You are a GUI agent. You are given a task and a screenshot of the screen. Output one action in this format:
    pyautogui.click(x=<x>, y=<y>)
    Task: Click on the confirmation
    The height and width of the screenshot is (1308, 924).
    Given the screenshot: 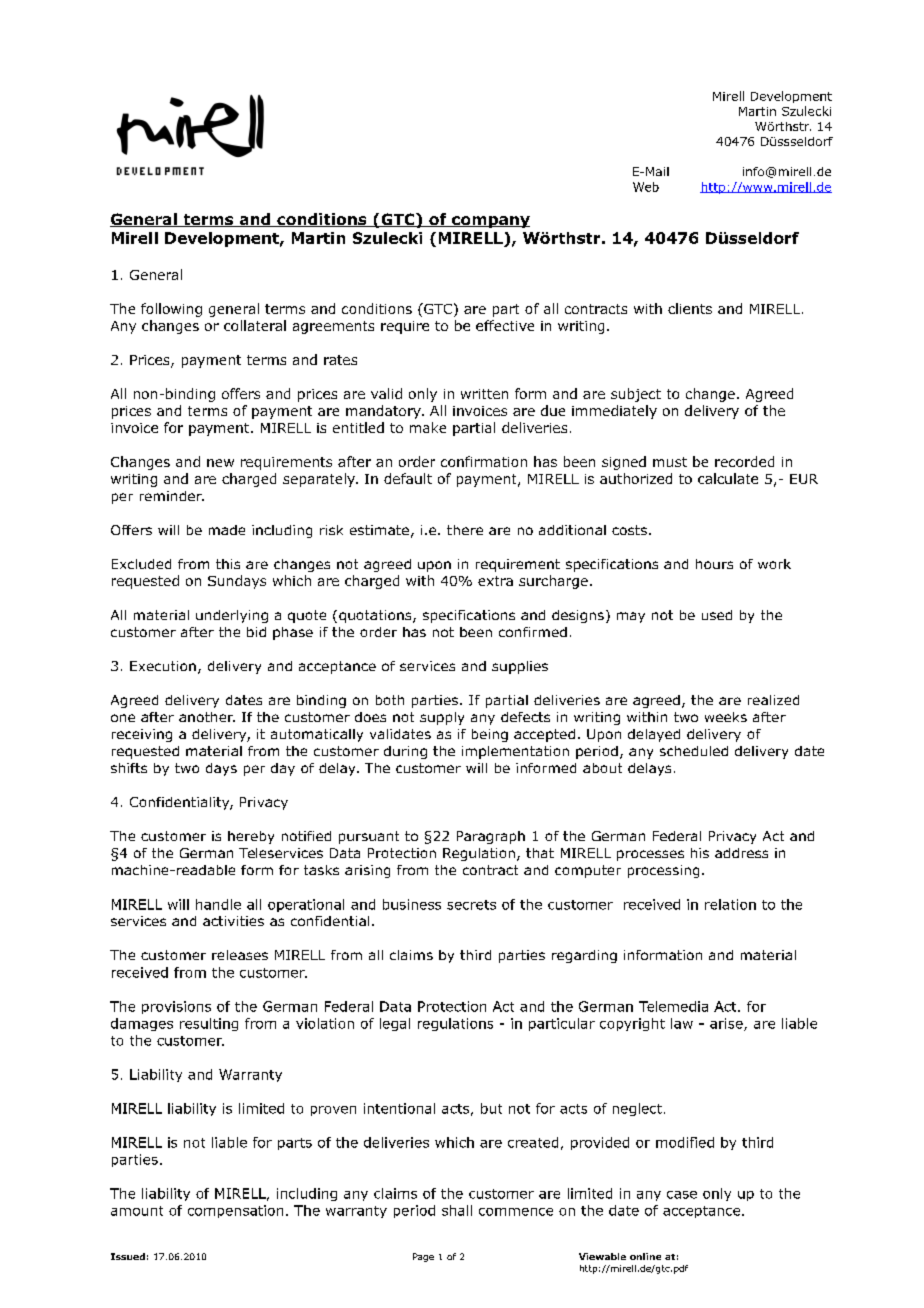 What is the action you would take?
    pyautogui.click(x=484, y=461)
